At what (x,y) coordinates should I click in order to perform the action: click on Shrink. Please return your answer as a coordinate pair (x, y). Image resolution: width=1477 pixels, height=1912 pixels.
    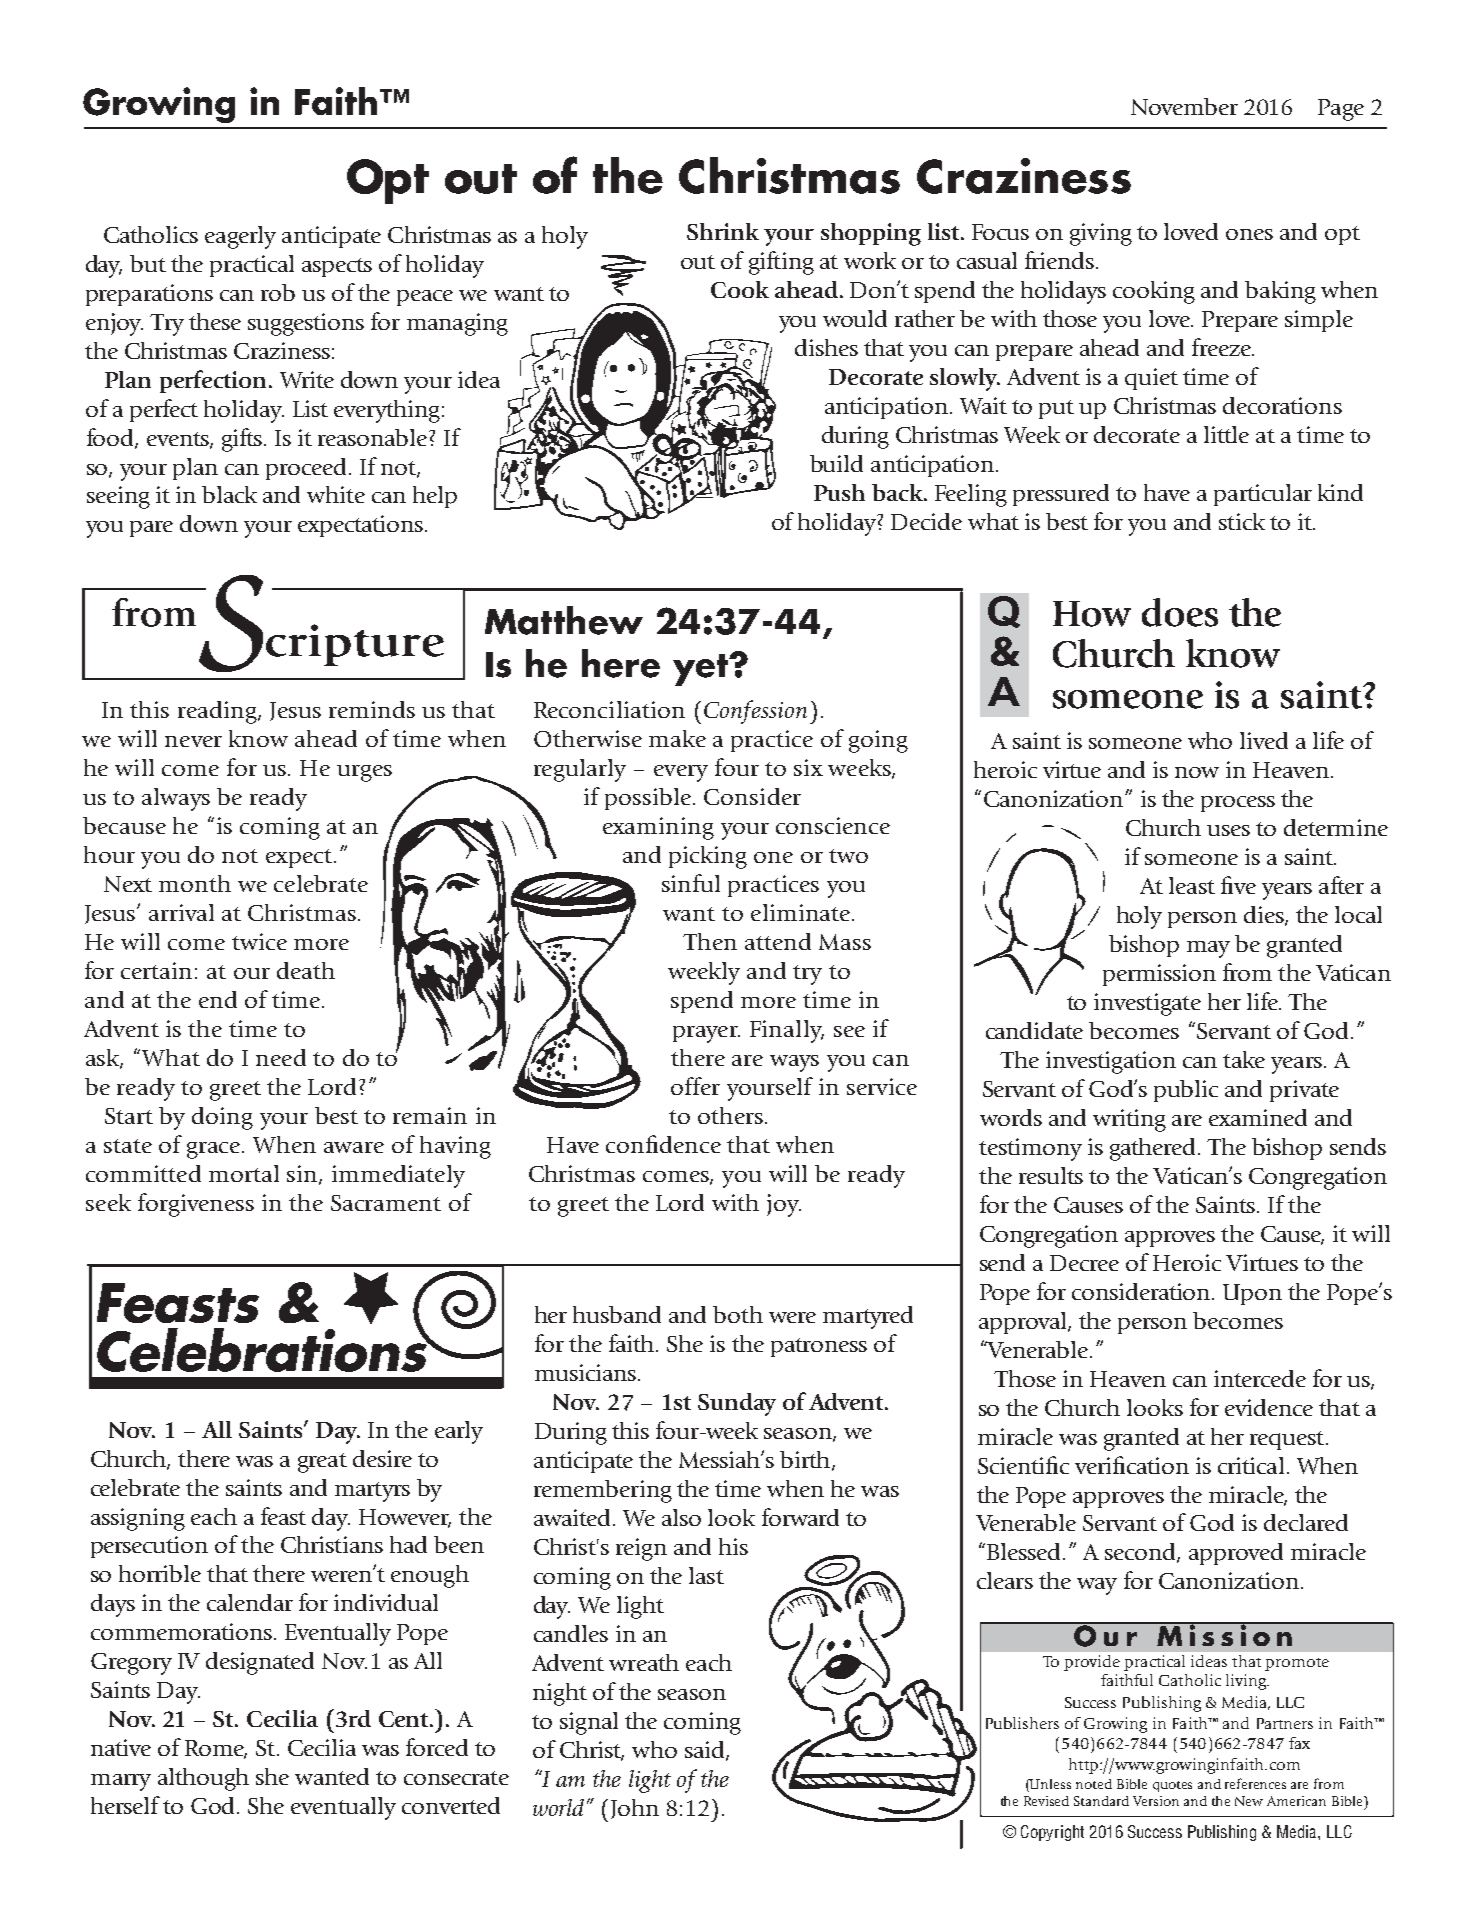
    Looking at the image, I should click on (723, 231).
